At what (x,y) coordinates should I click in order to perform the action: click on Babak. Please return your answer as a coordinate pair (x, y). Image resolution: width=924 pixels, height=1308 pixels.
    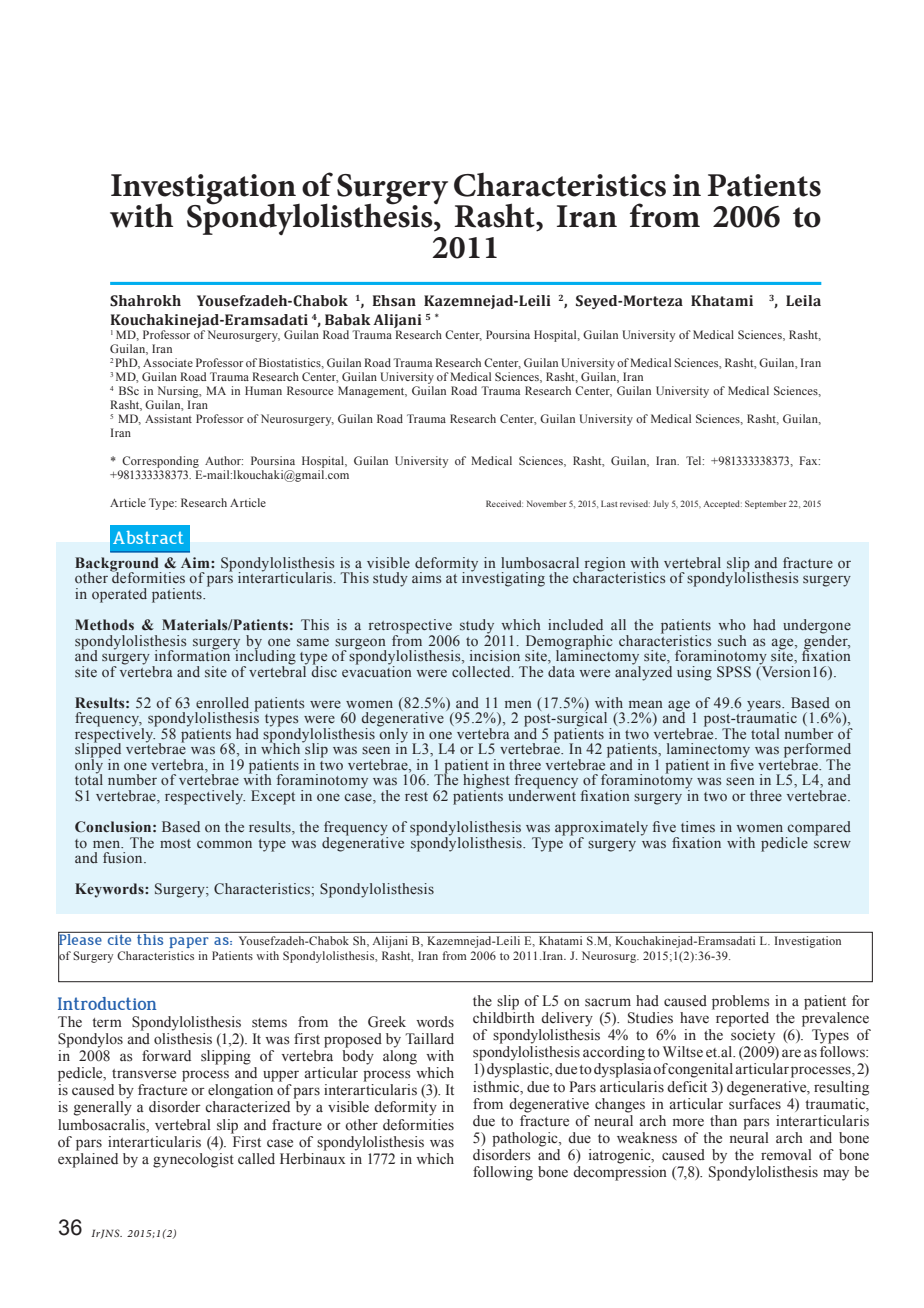
    Looking at the image, I should click on (348, 320).
